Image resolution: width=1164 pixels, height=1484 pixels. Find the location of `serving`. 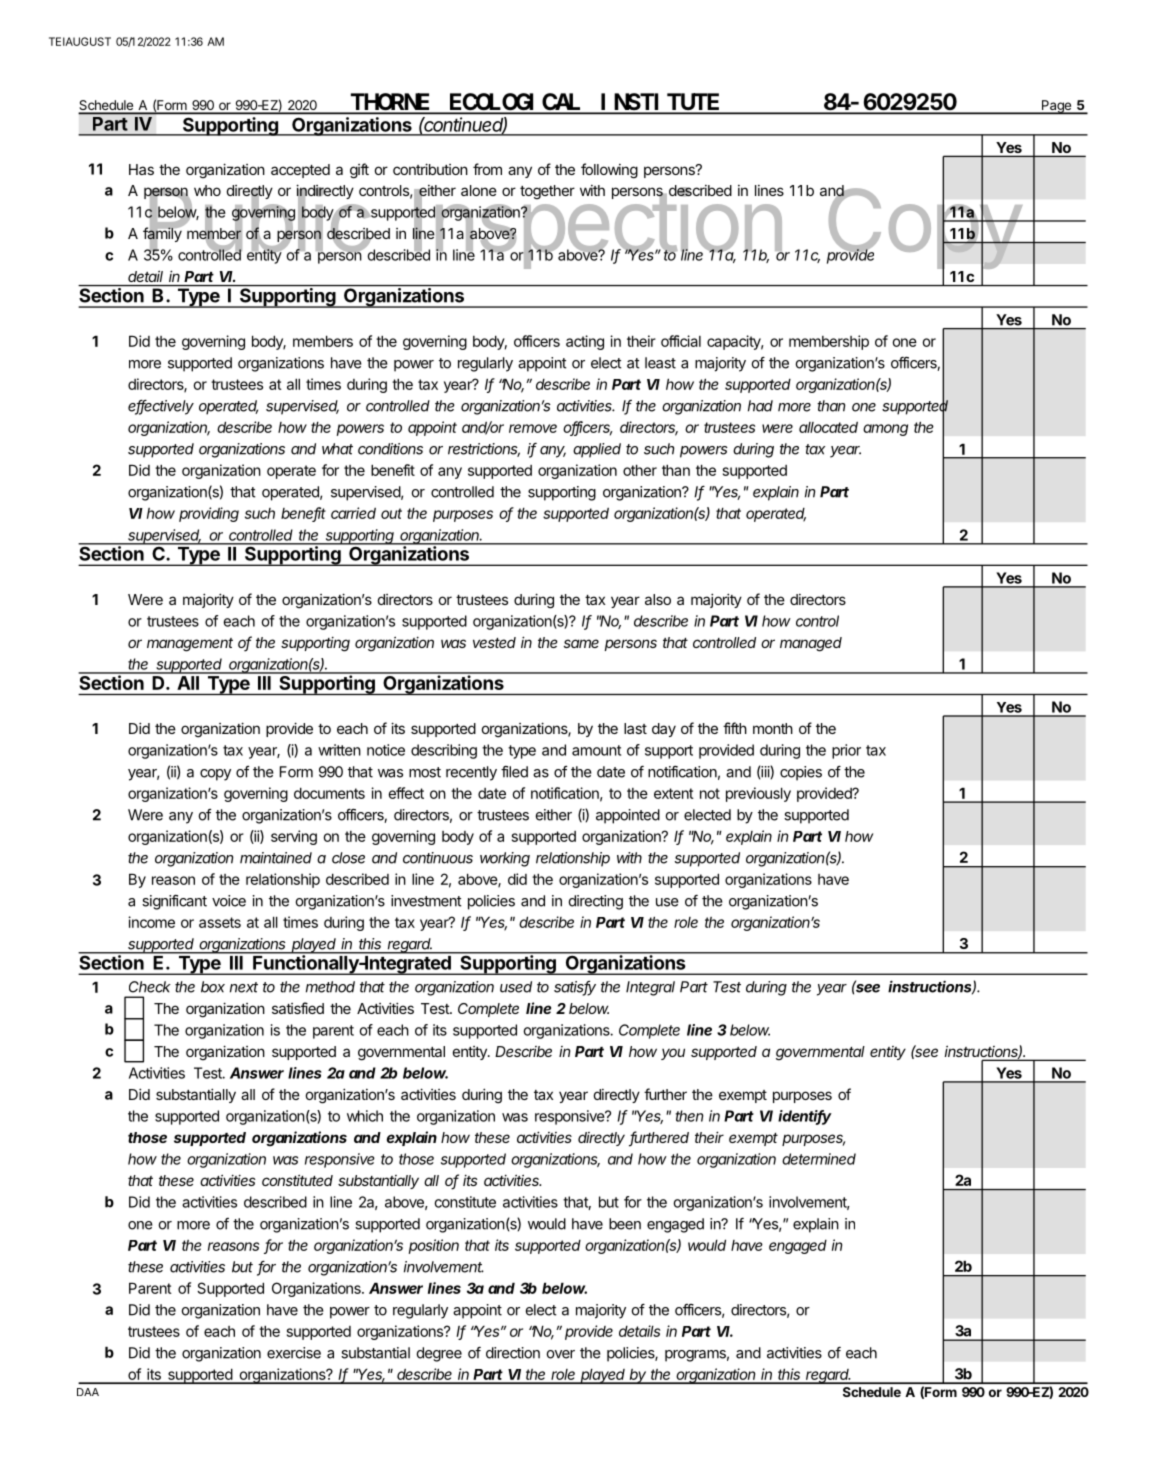

serving is located at coordinates (294, 837).
